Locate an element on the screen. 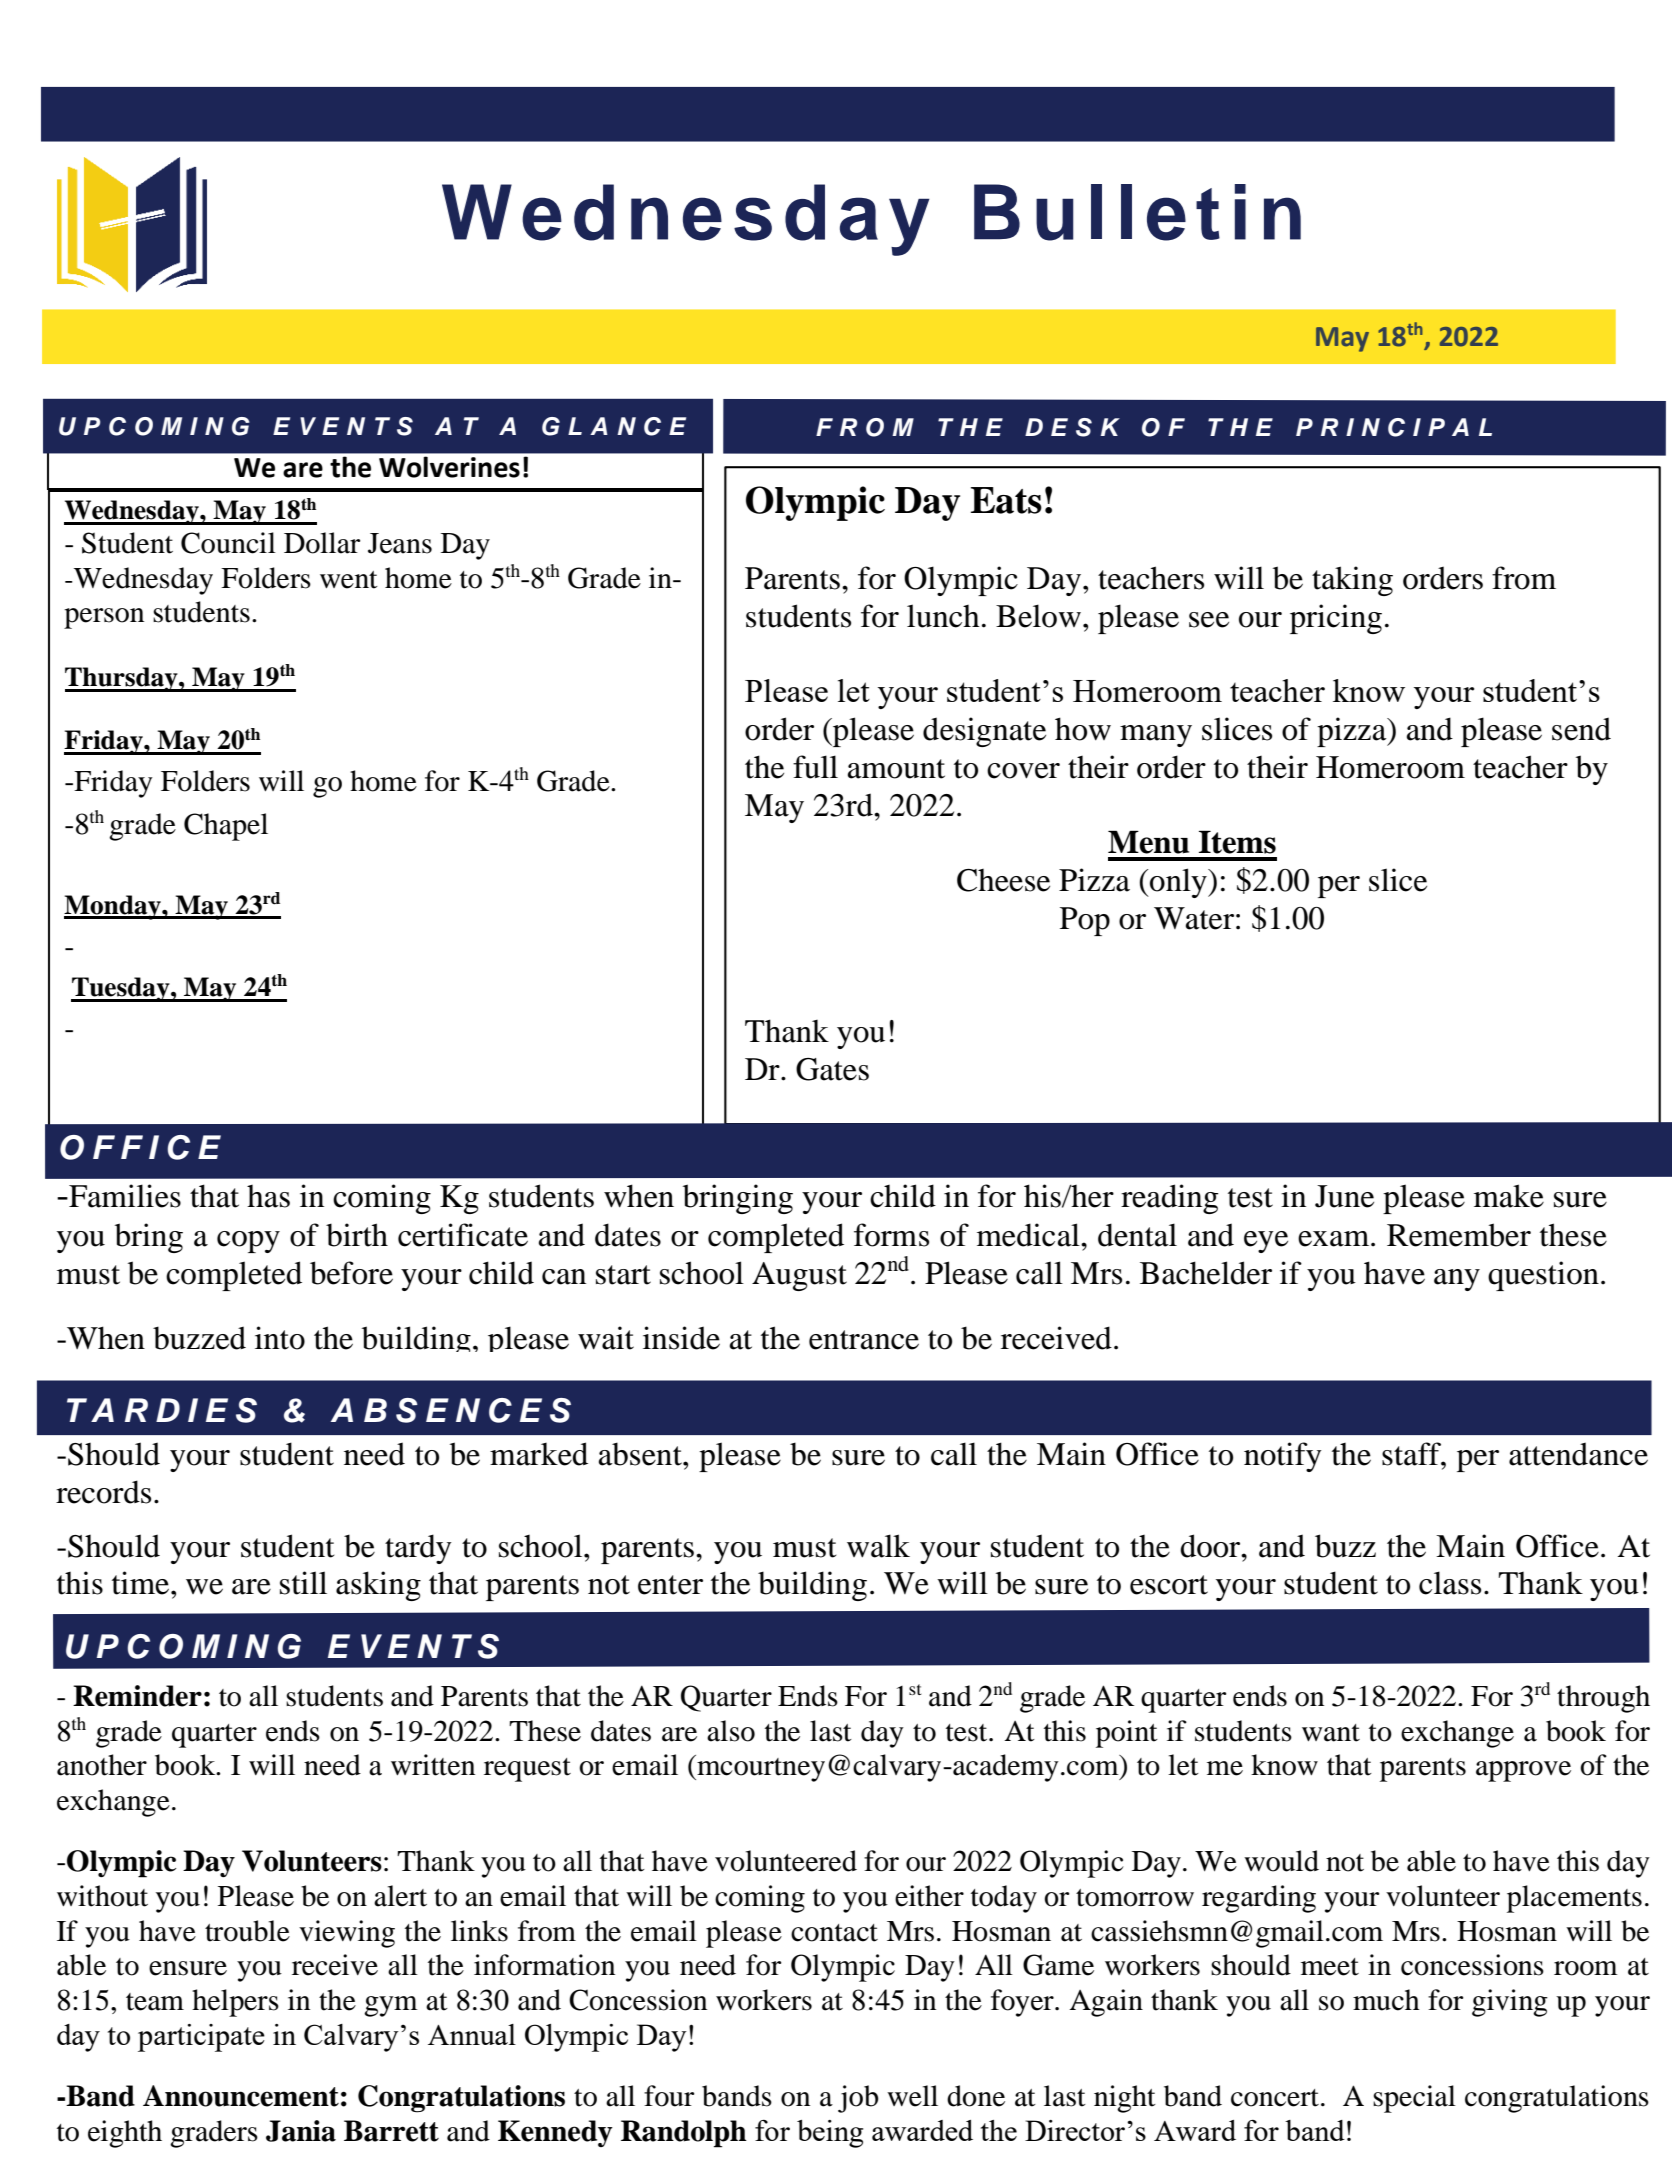  Announcement is located at coordinates (241, 2096).
